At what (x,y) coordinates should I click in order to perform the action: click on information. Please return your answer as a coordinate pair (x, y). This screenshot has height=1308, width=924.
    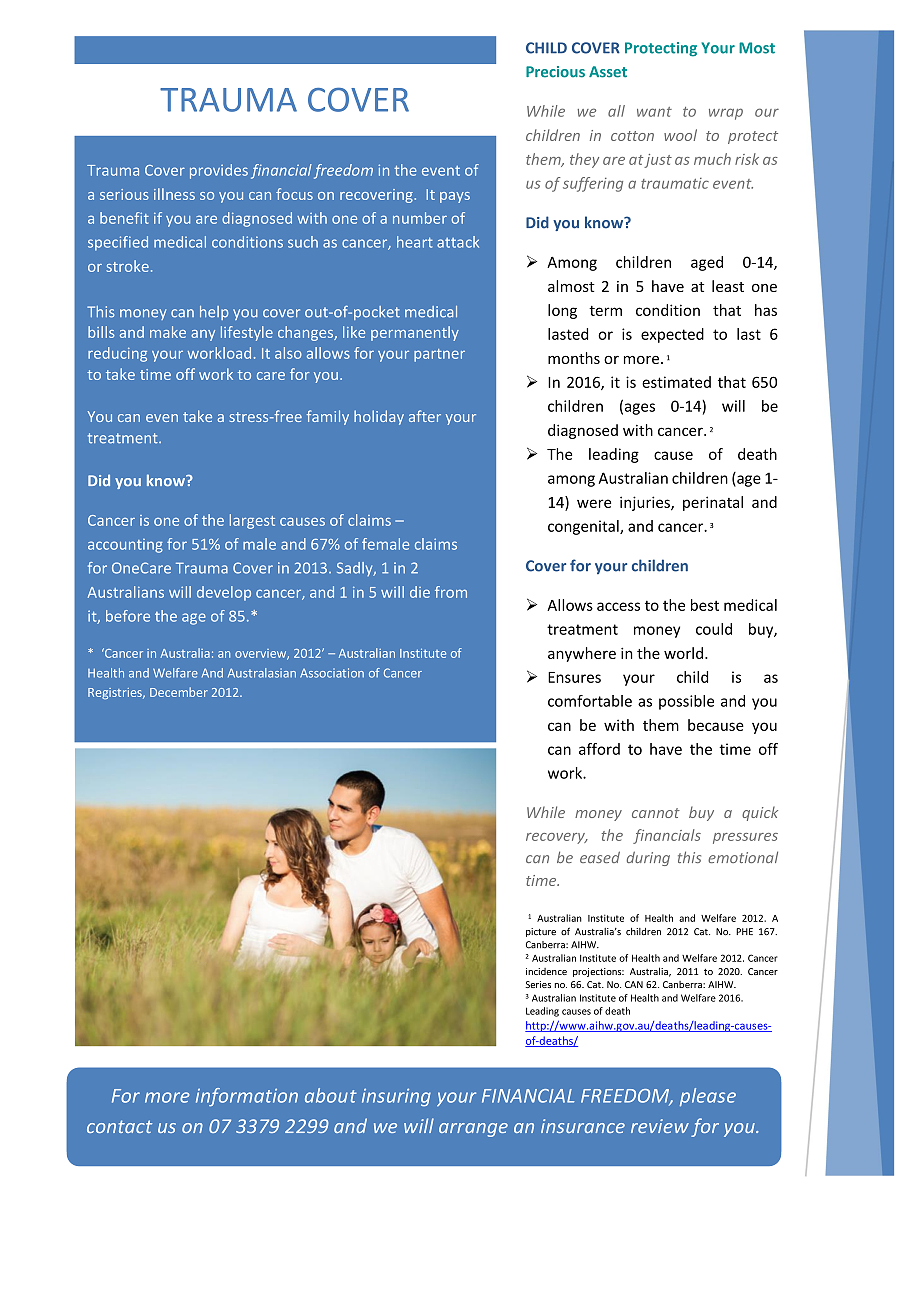
    Looking at the image, I should click on (247, 1097).
